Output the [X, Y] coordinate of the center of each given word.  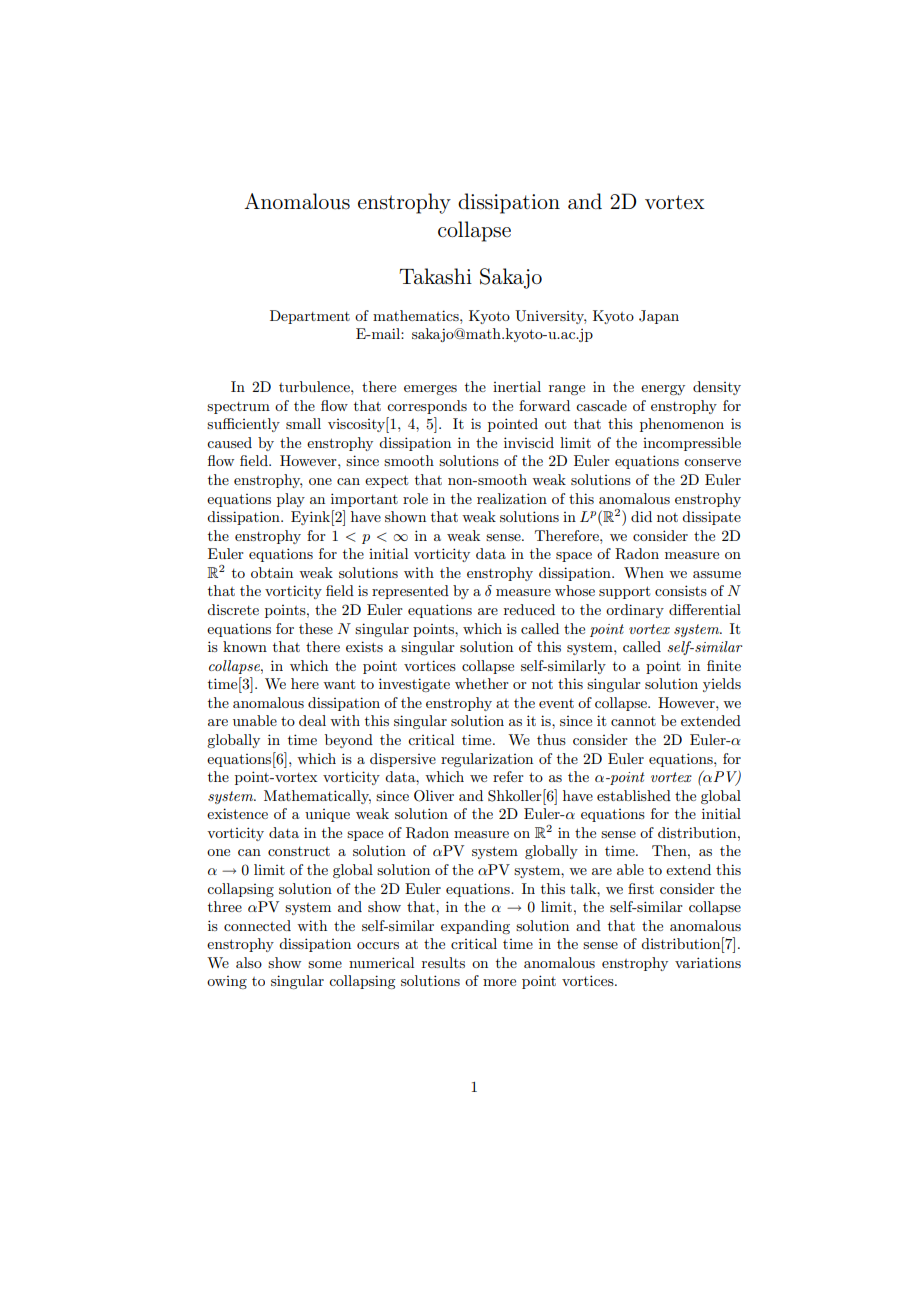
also [249, 962]
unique [327, 815]
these [316, 628]
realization [512, 498]
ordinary [635, 611]
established [634, 795]
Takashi [435, 276]
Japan [659, 317]
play [291, 500]
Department [310, 317]
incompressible [692, 444]
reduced [529, 609]
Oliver [434, 796]
